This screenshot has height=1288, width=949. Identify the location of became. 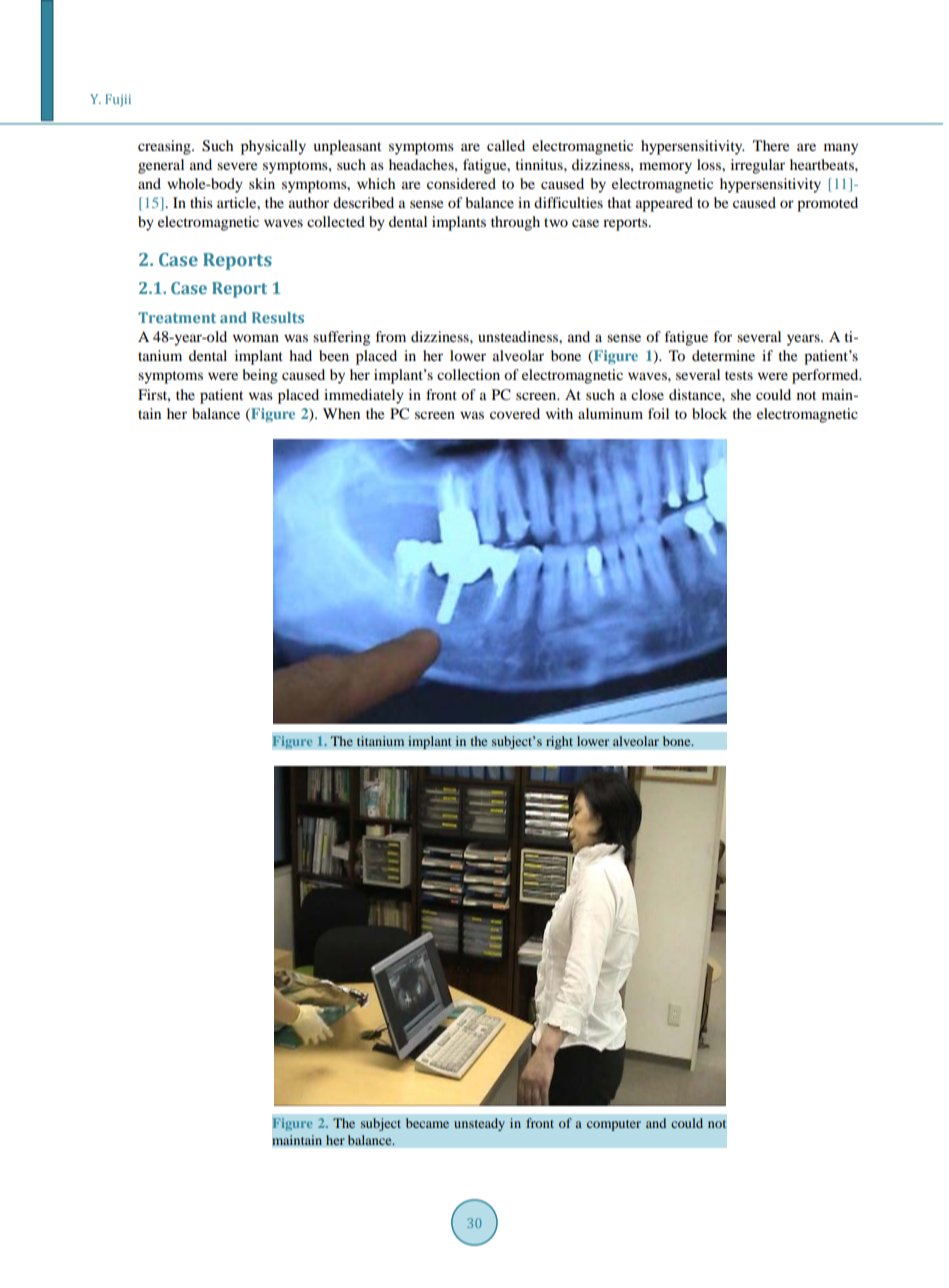
(427, 1123).
